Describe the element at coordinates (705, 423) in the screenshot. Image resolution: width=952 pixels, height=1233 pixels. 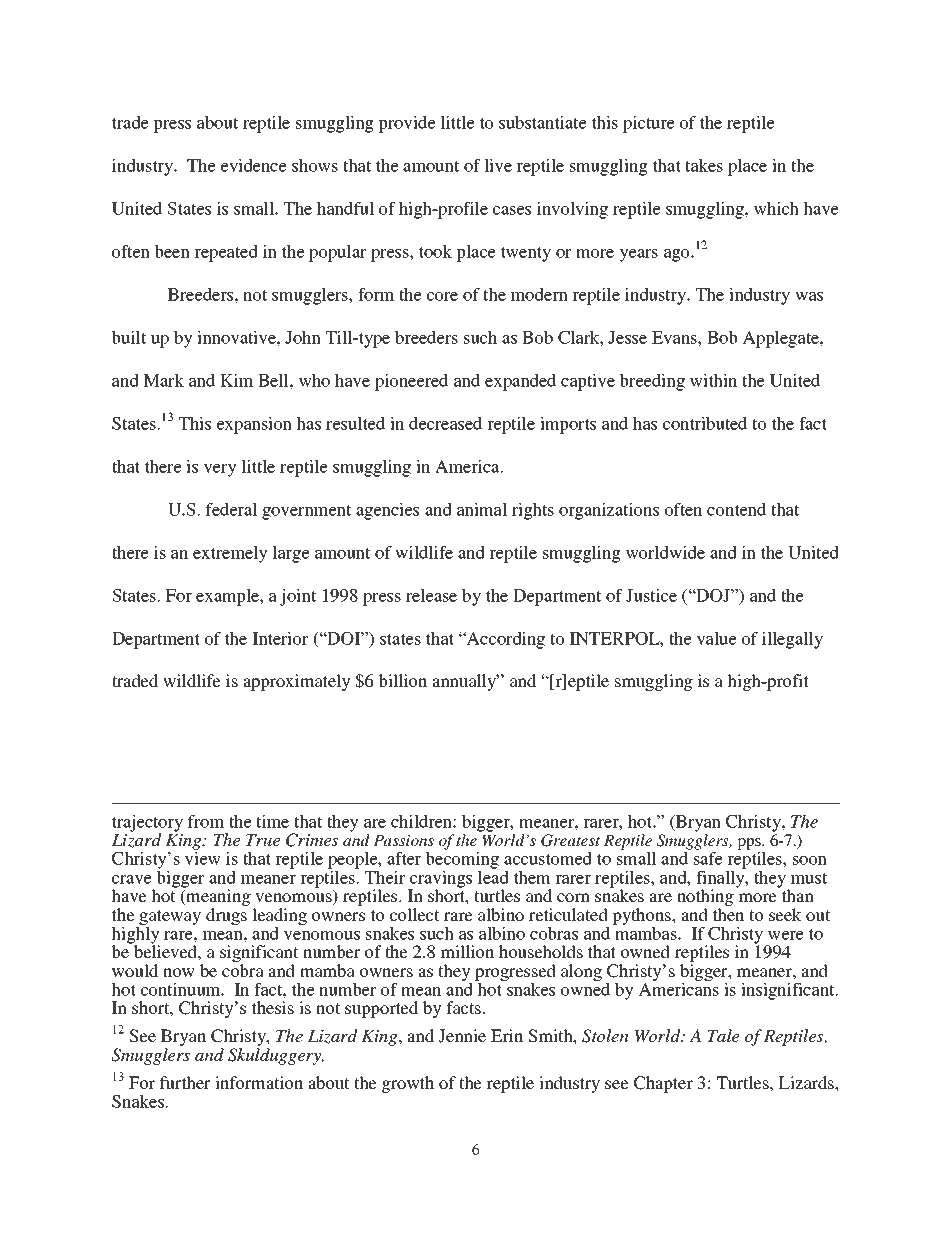
I see `contributed` at that location.
